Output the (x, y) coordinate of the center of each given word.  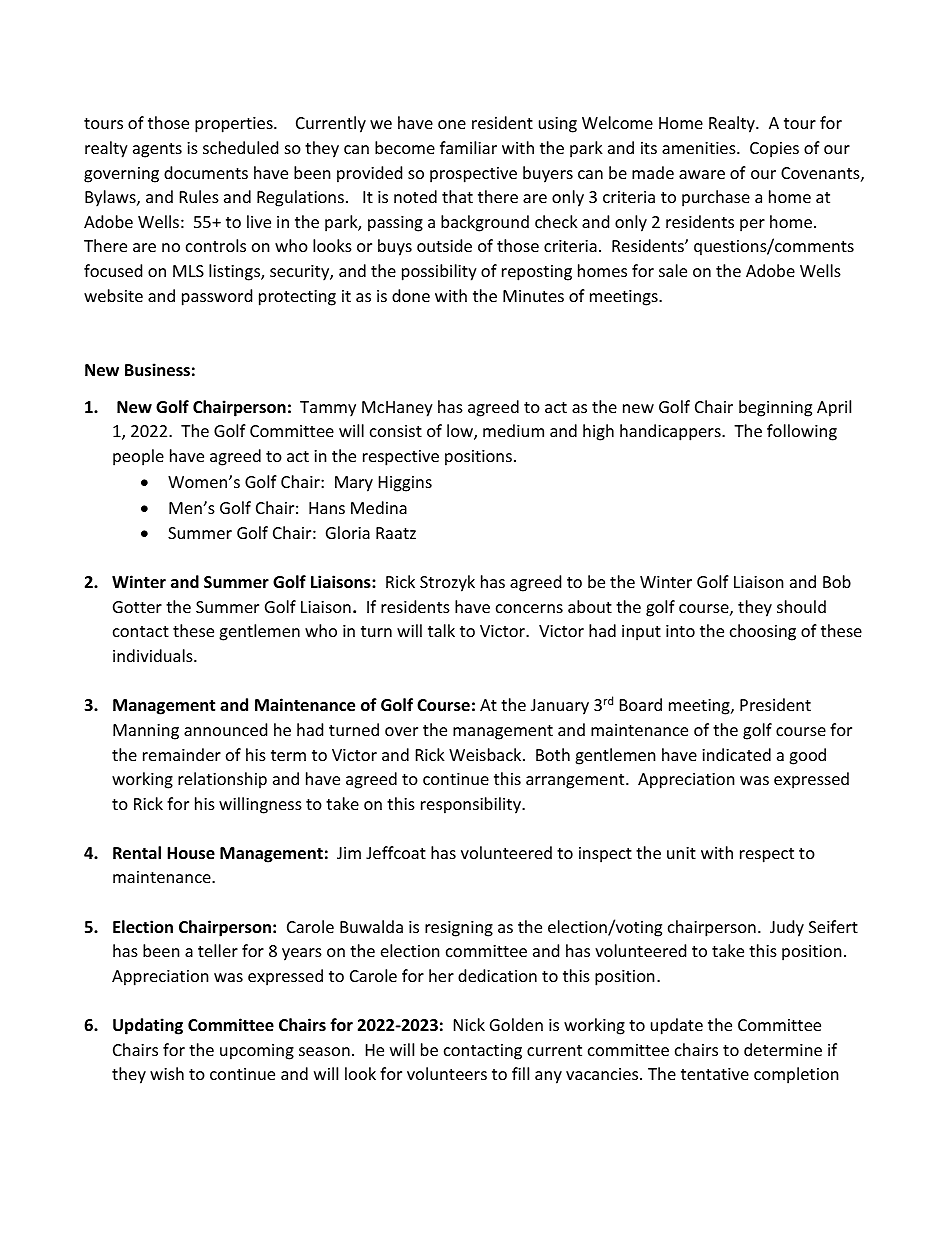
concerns (529, 608)
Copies (774, 150)
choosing (763, 632)
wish (167, 1073)
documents (206, 172)
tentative (715, 1074)
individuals (154, 655)
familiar (468, 147)
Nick (469, 1024)
